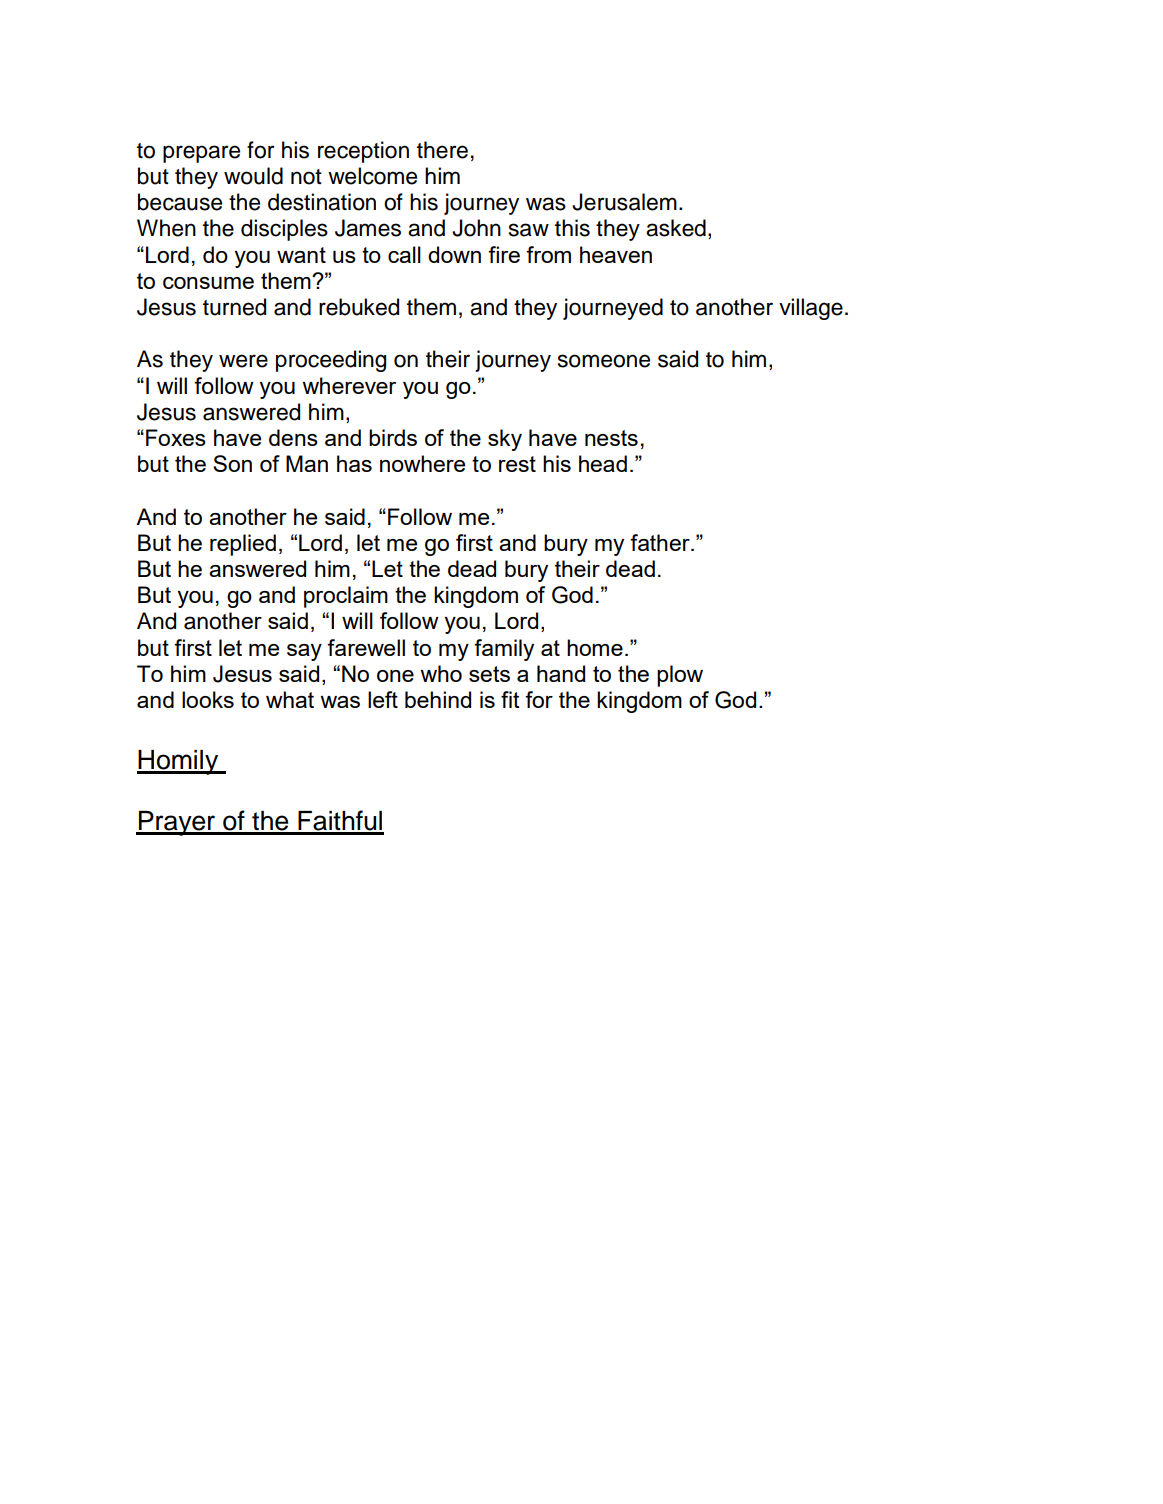 The image size is (1163, 1504). I want to click on say, so click(304, 652).
